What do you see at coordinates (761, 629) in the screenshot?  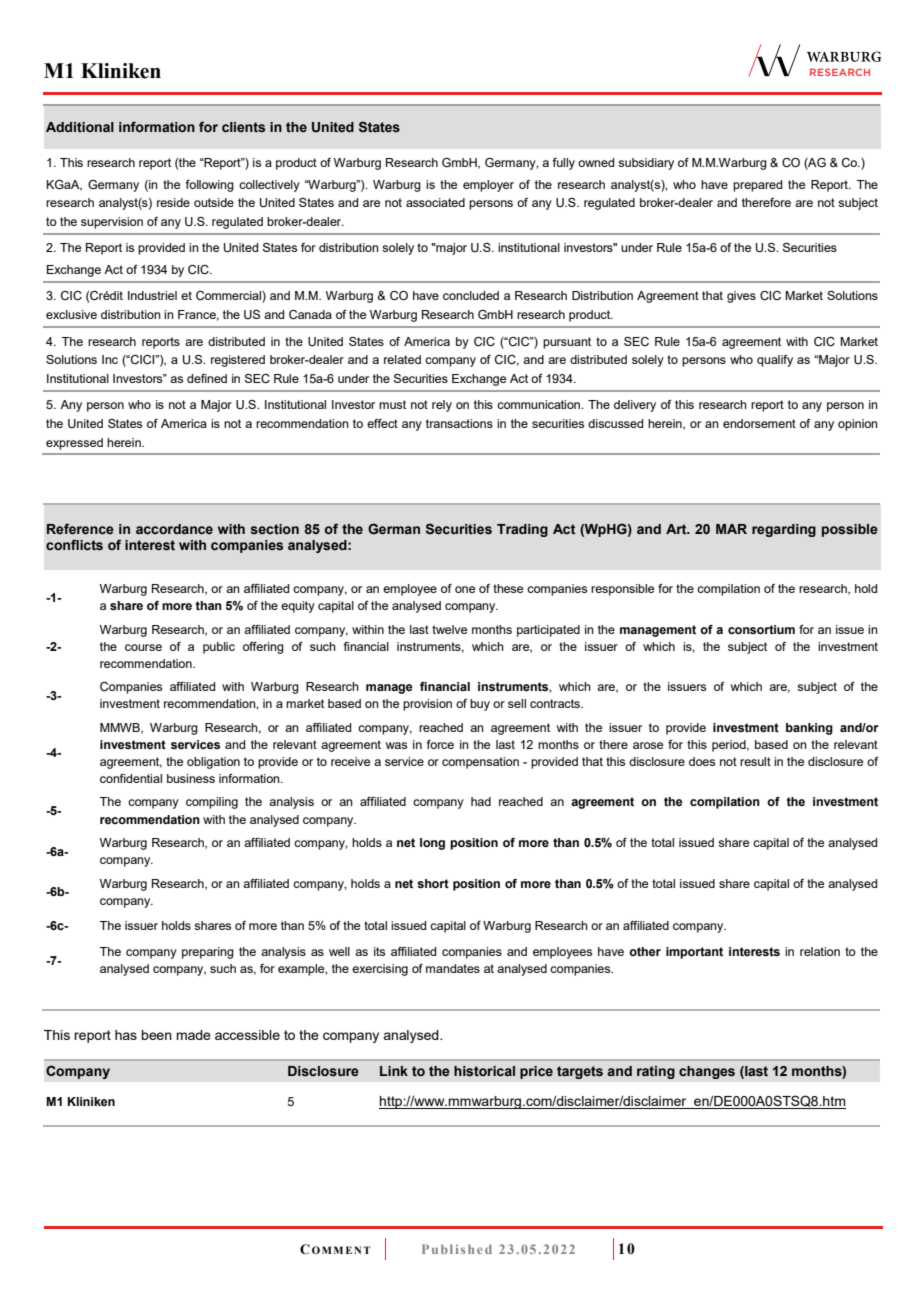 I see `consortium` at bounding box center [761, 629].
